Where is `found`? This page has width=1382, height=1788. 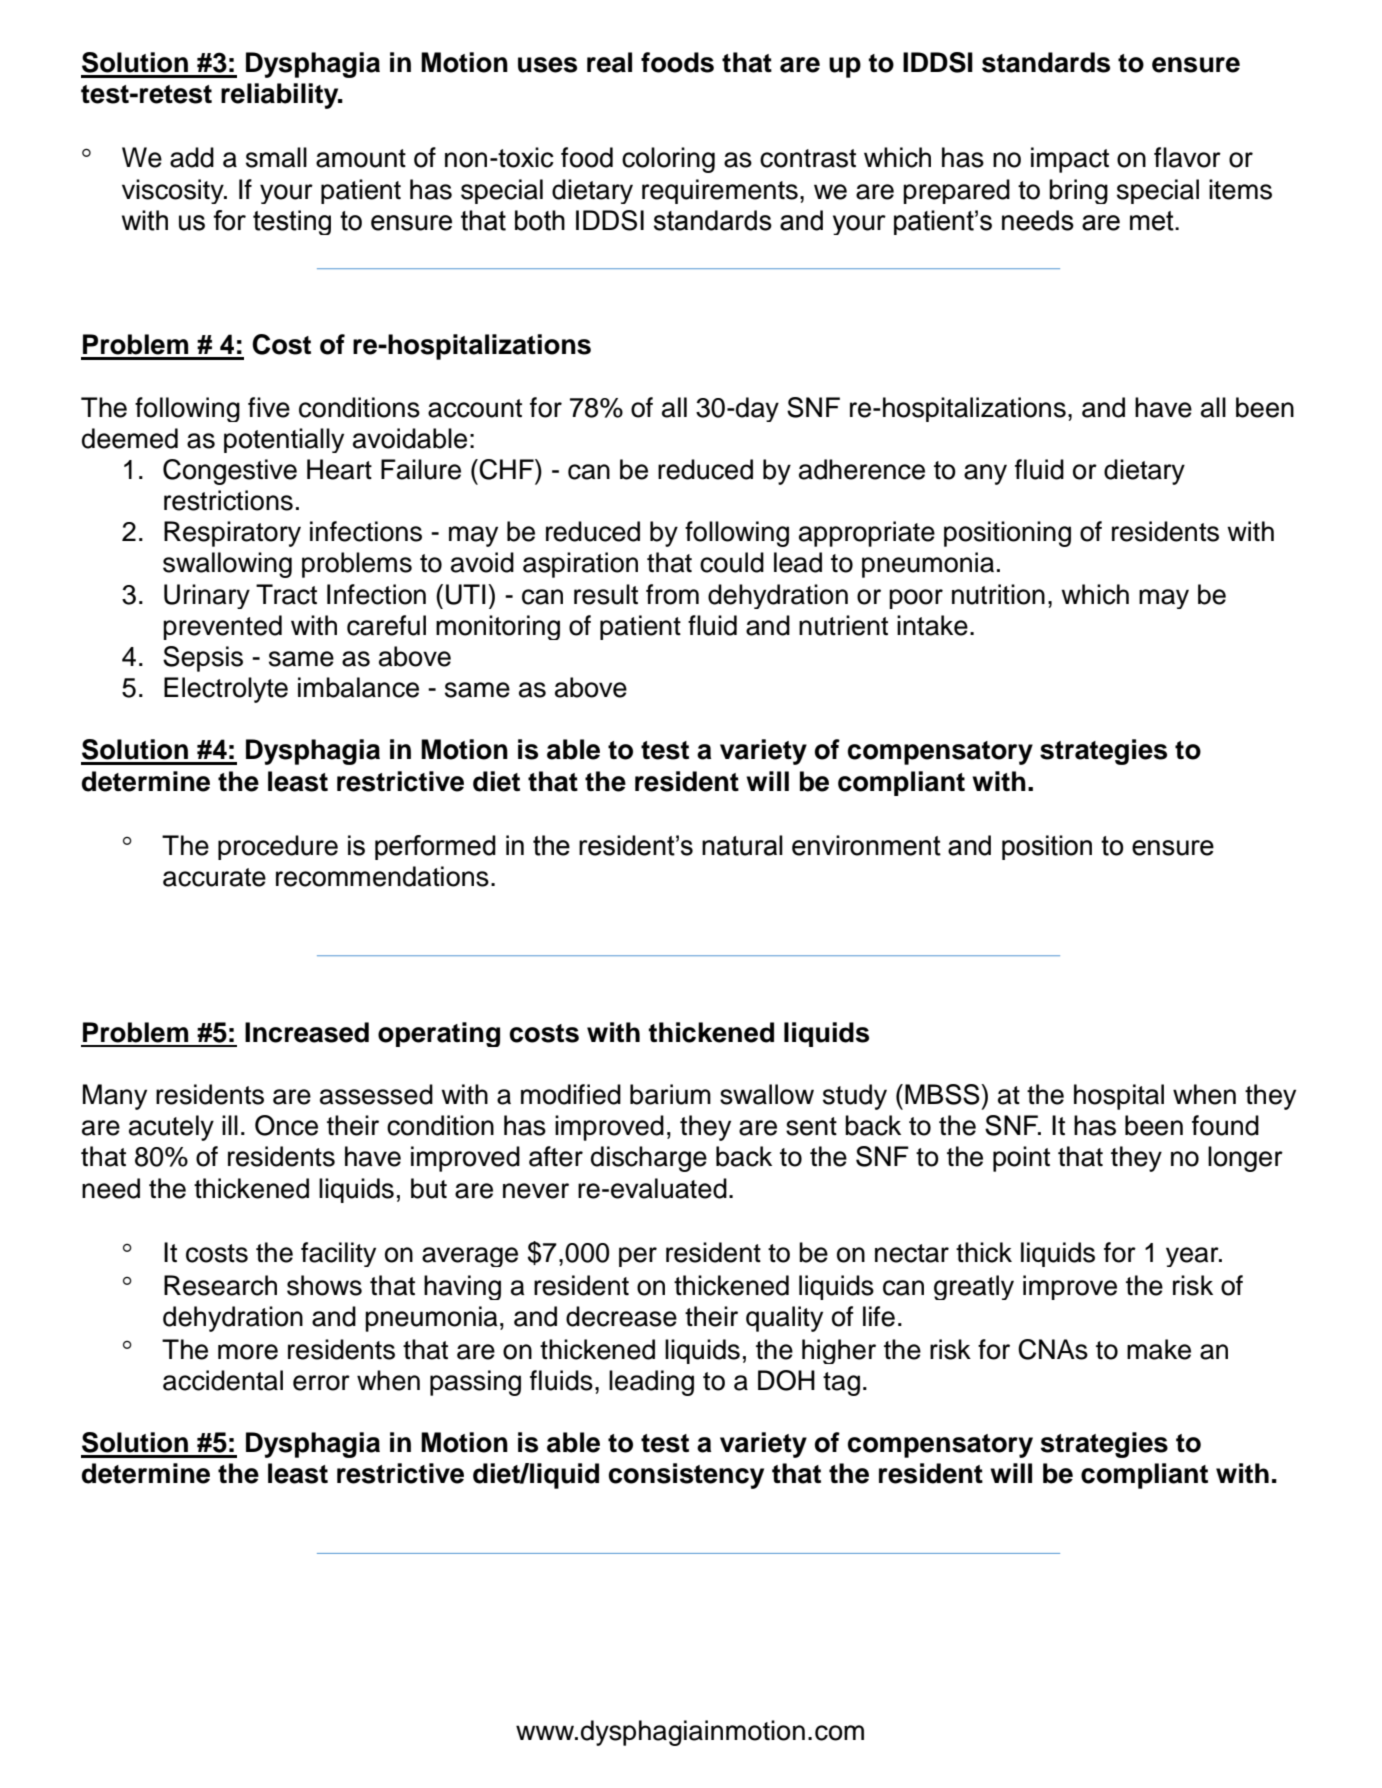
found is located at coordinates (1225, 1125).
